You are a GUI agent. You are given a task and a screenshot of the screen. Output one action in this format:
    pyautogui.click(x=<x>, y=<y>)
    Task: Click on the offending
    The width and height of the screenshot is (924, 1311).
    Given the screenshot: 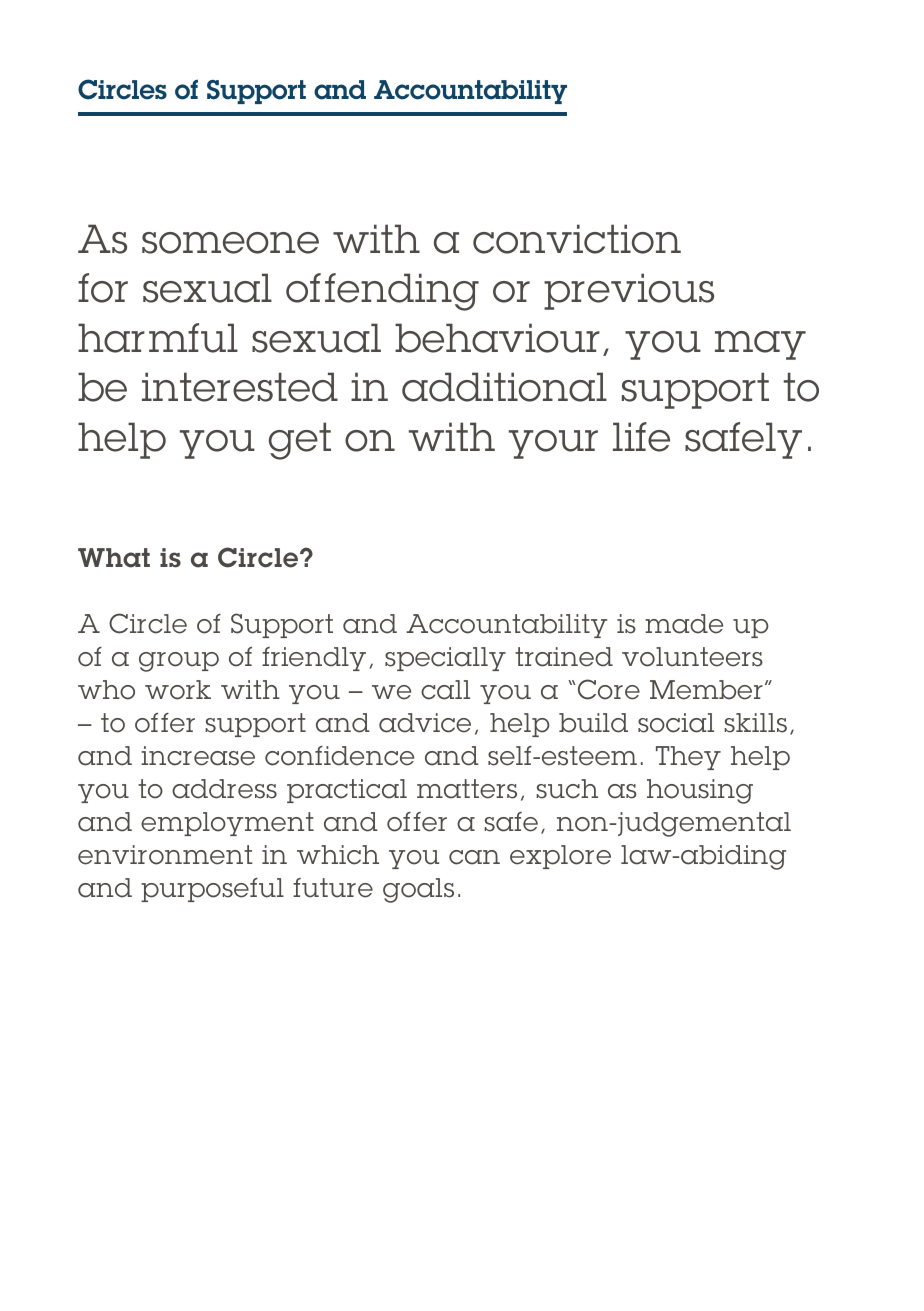 What is the action you would take?
    pyautogui.click(x=382, y=292)
